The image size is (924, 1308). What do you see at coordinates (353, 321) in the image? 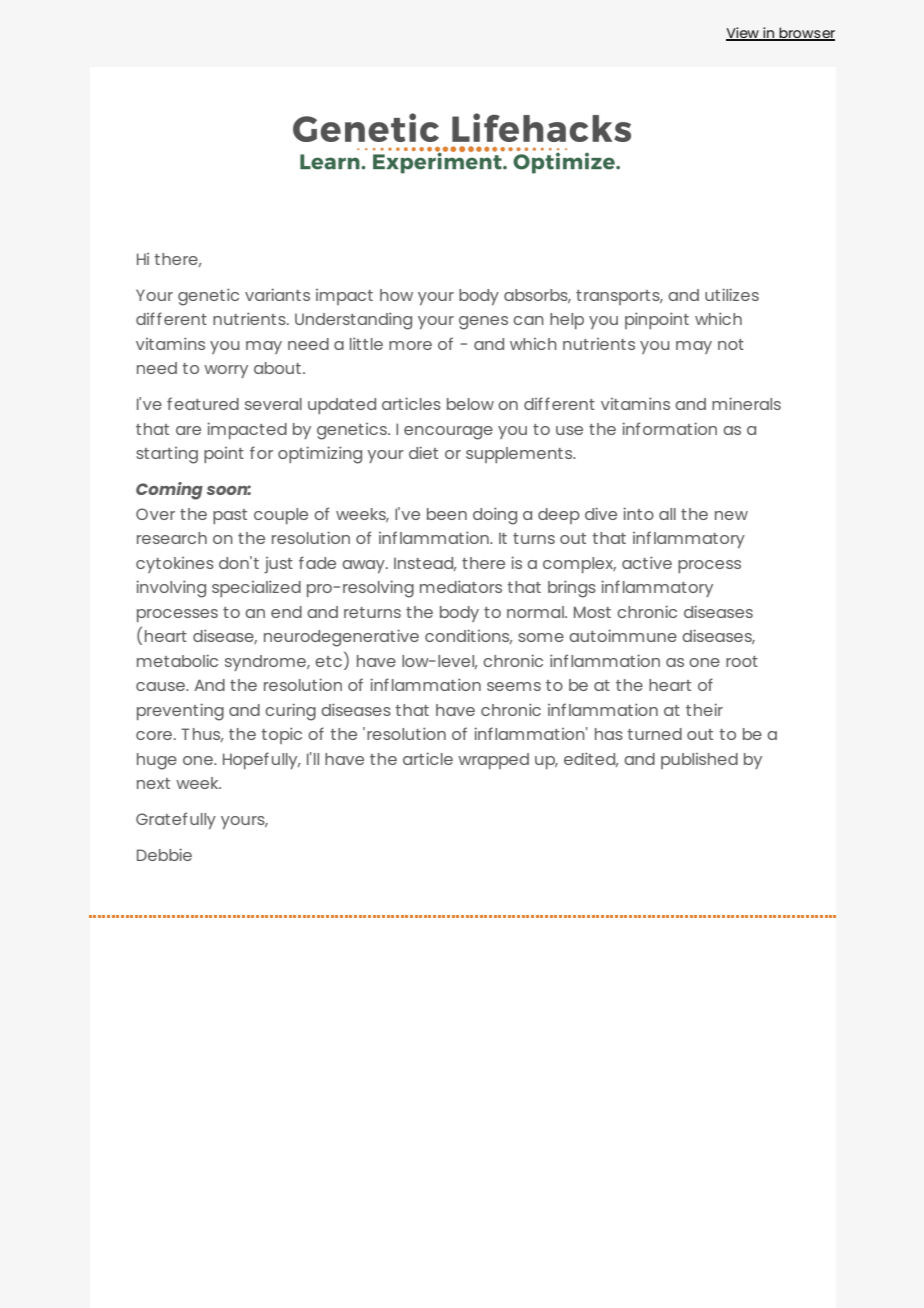
I see `Understanding` at bounding box center [353, 321].
